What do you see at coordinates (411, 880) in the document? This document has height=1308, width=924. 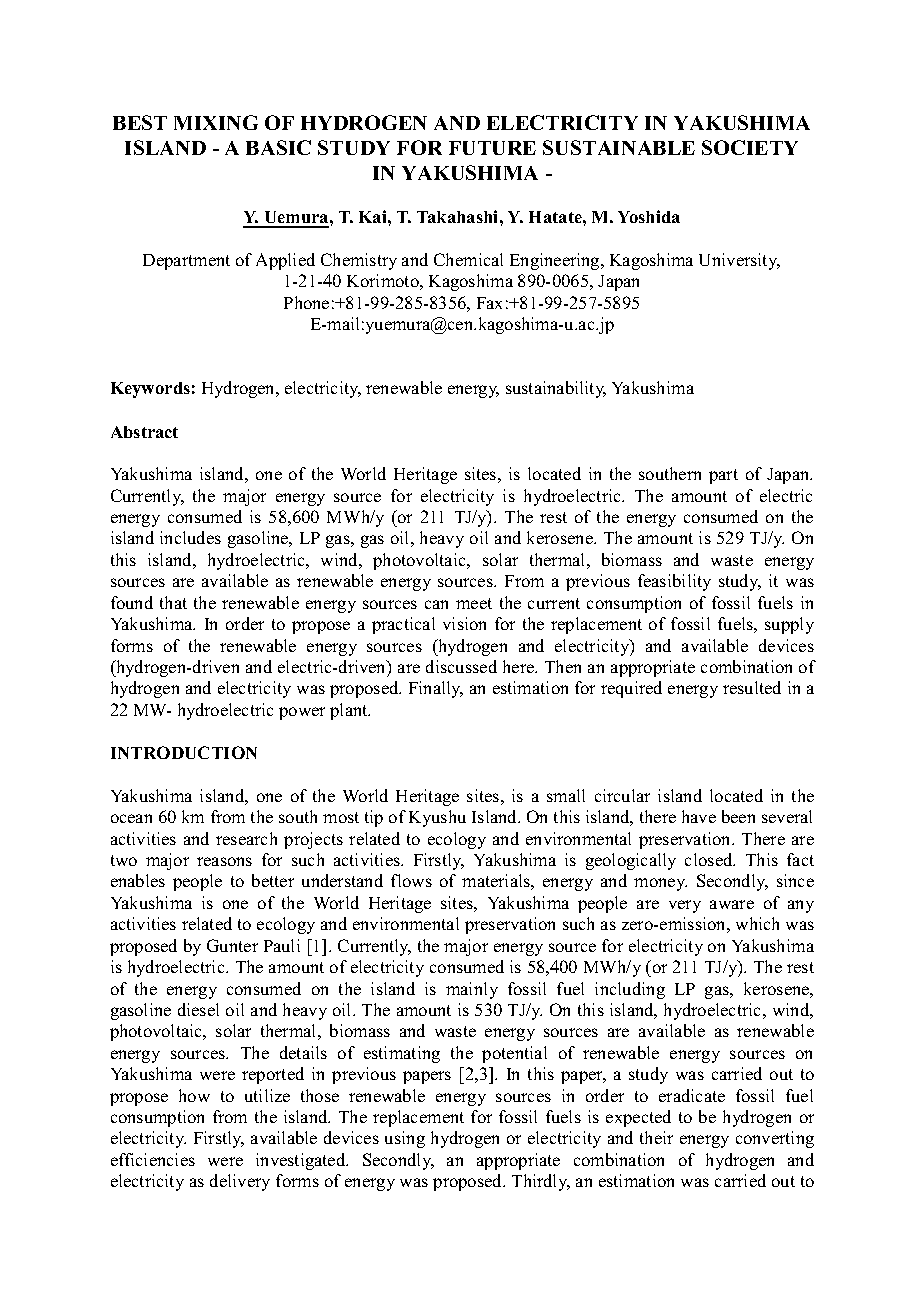 I see `flows` at bounding box center [411, 880].
